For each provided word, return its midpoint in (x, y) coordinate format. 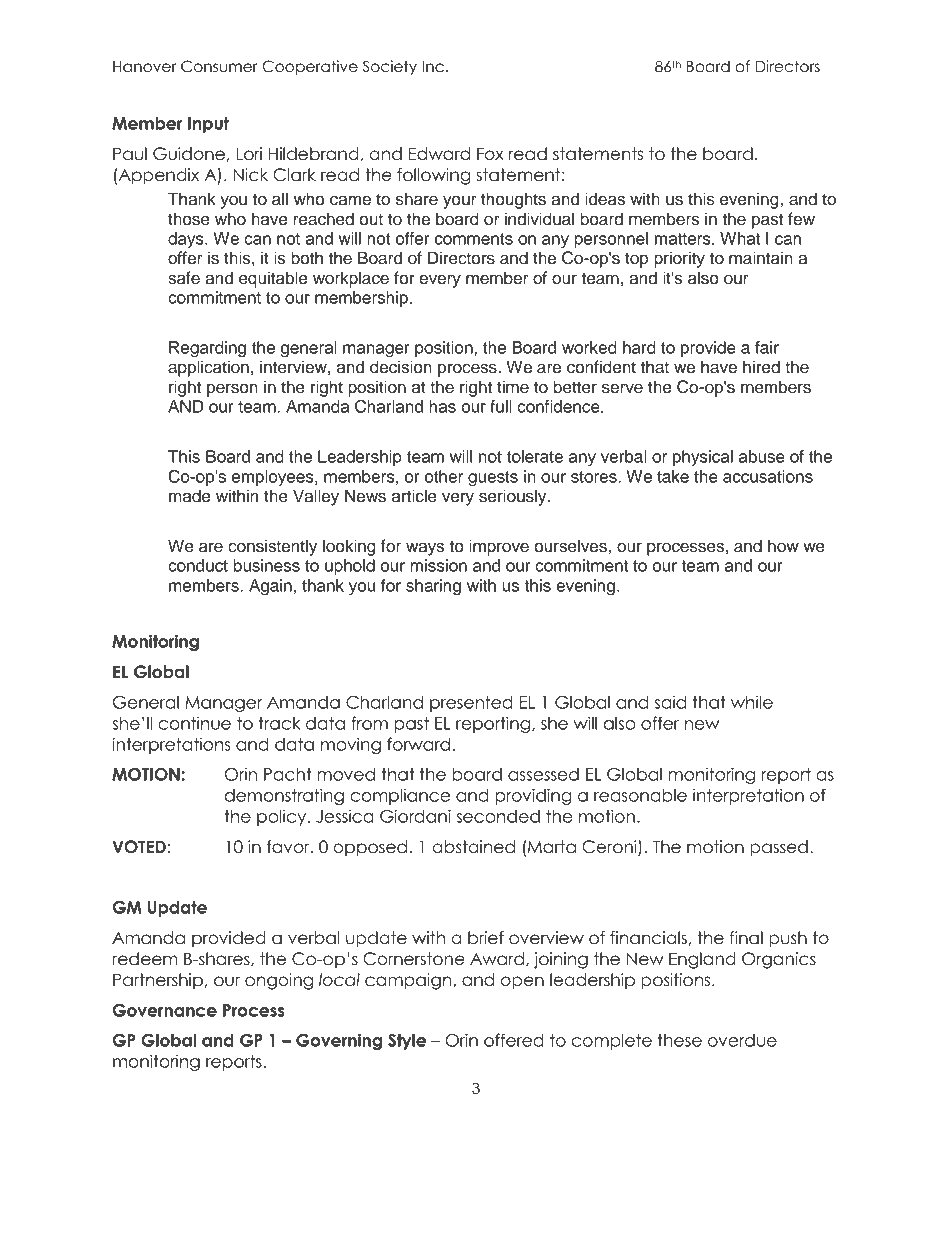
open (522, 983)
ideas (605, 199)
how (783, 546)
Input (208, 125)
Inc (433, 67)
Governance (165, 1010)
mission (438, 565)
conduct (198, 565)
